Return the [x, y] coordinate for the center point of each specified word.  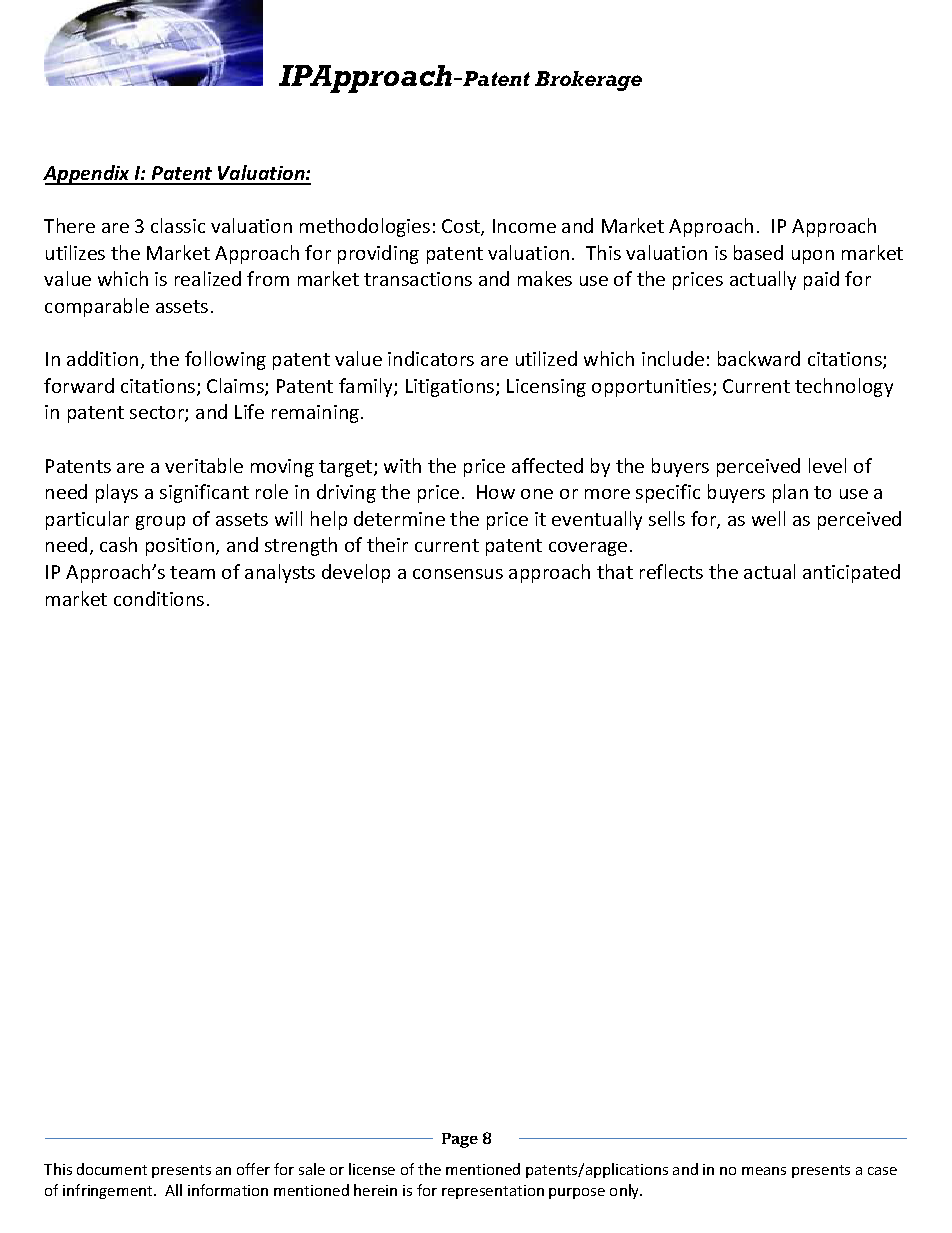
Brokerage [588, 81]
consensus [458, 574]
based [758, 252]
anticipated [851, 573]
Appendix [88, 175]
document [112, 1169]
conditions [159, 598]
